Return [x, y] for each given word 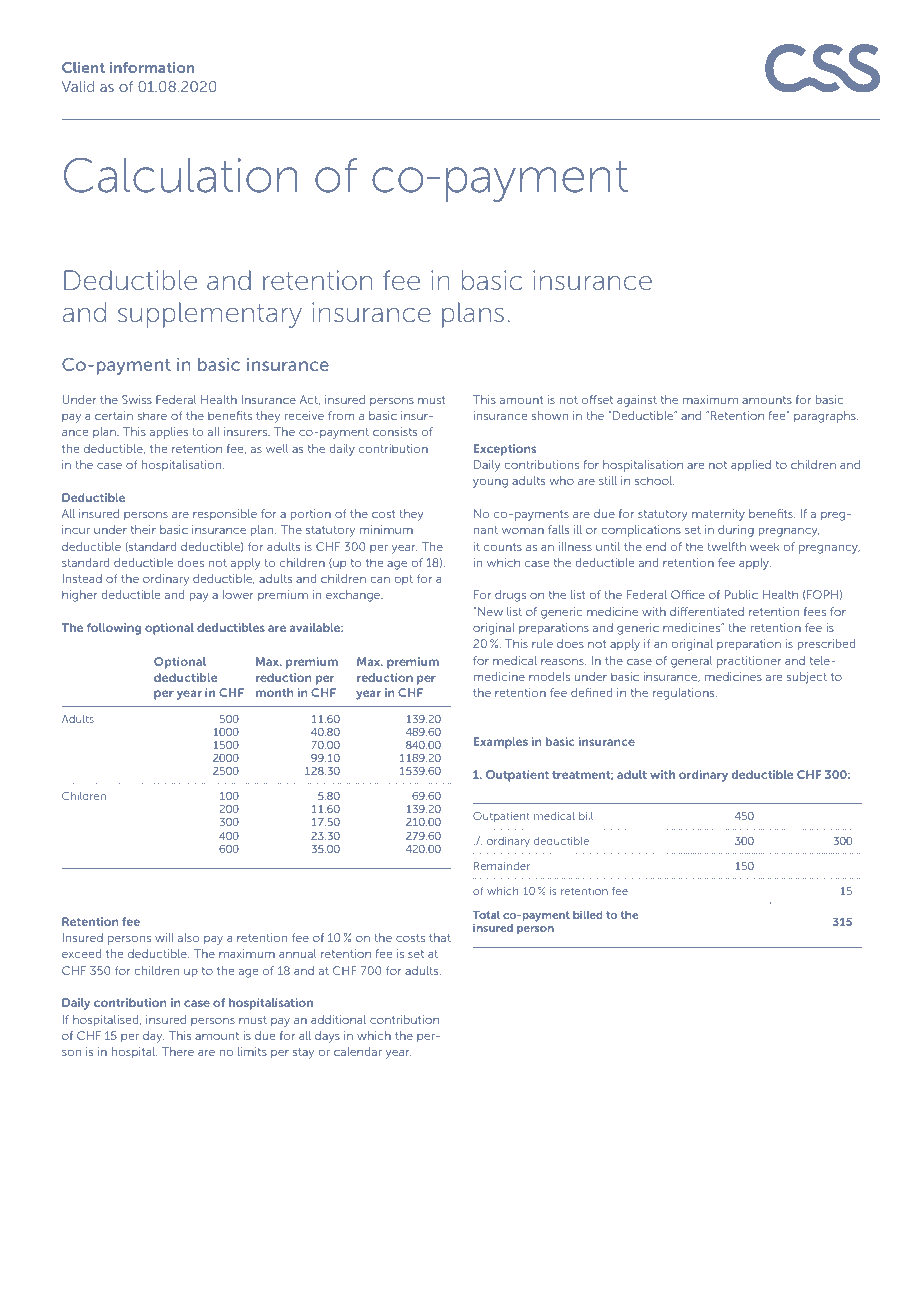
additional [338, 1019]
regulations [685, 694]
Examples [501, 743]
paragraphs [826, 417]
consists [395, 431]
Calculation [181, 175]
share [152, 415]
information [152, 67]
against [637, 401]
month [275, 692]
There [177, 1051]
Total [486, 915]
